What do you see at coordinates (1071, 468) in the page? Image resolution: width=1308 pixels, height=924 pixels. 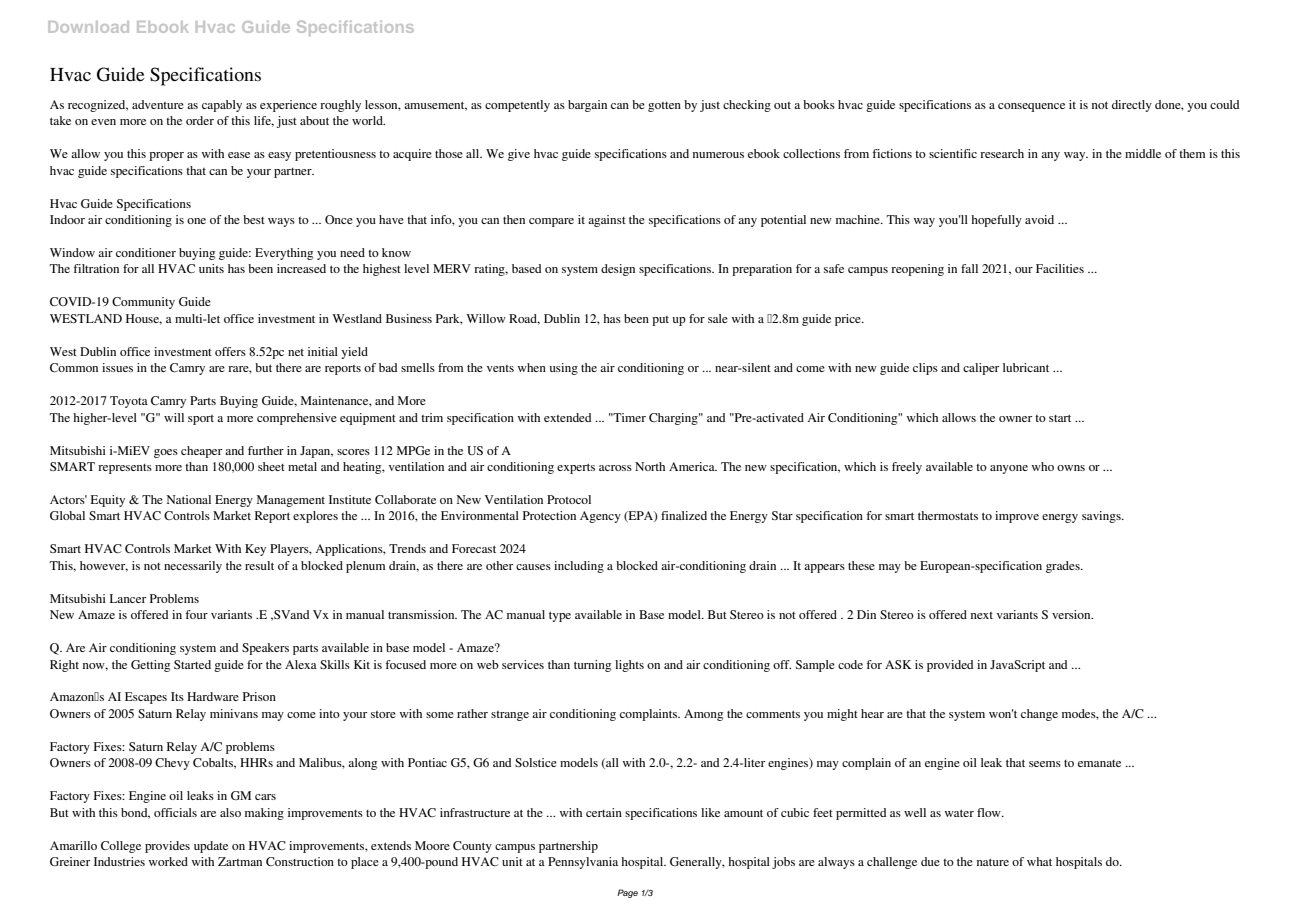 I see `owns` at bounding box center [1071, 468].
